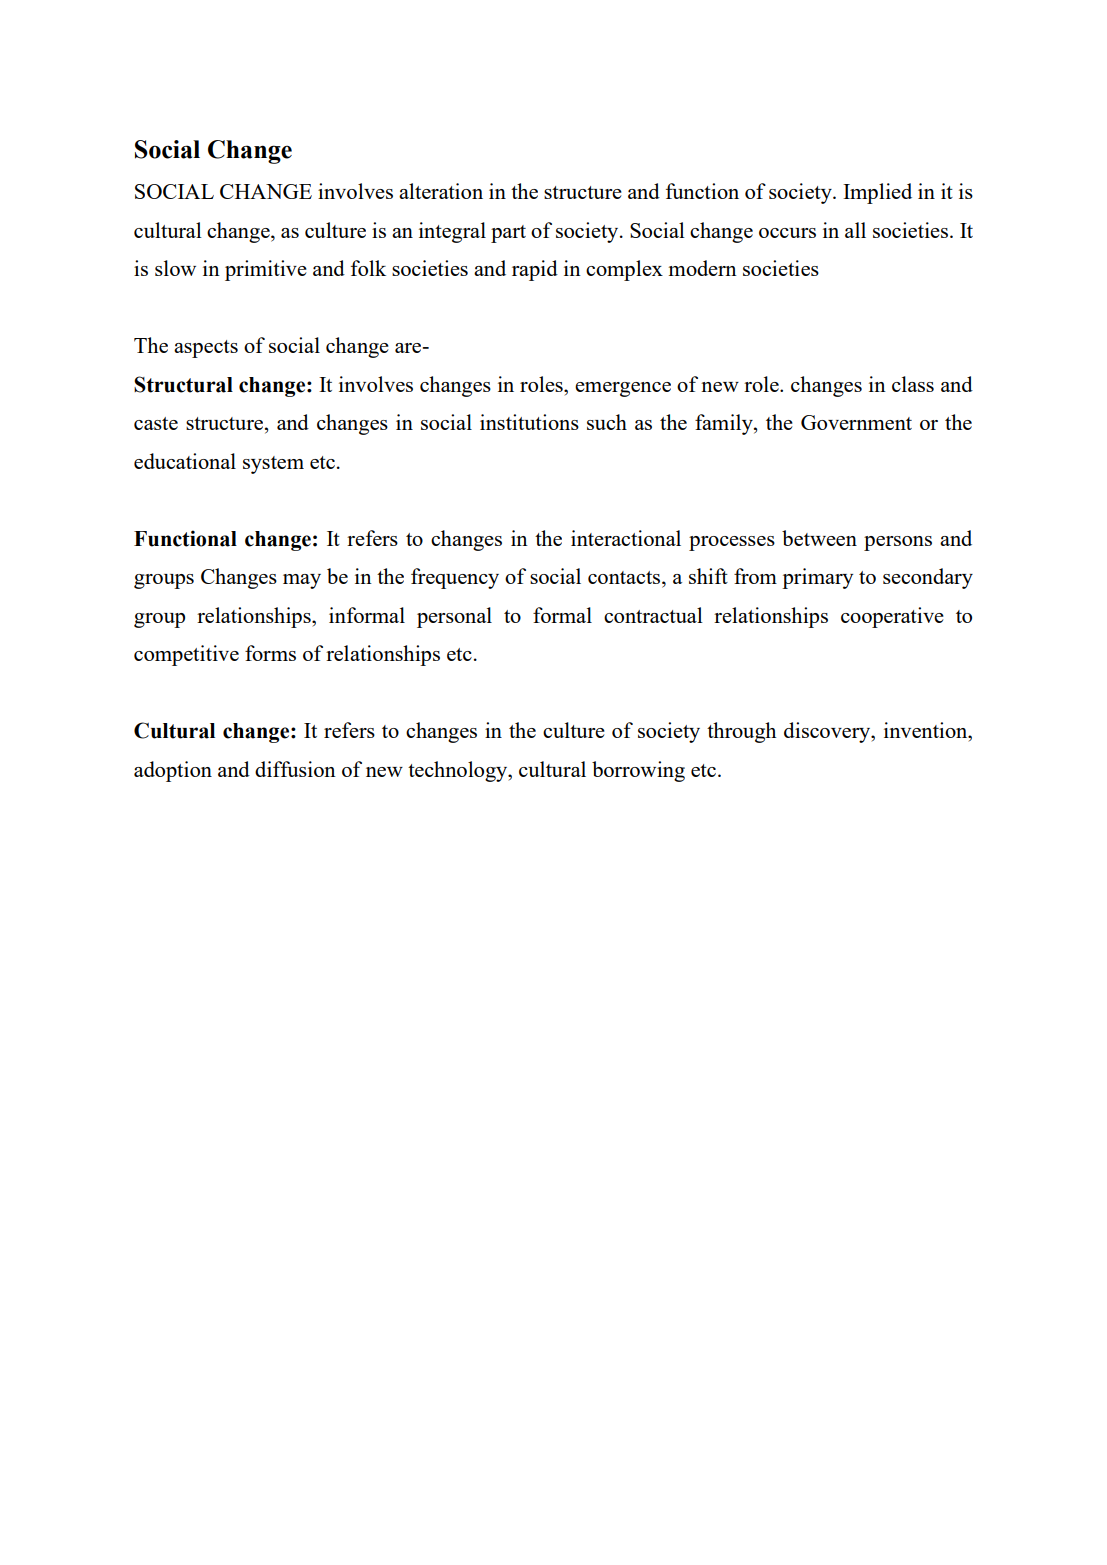 Image resolution: width=1107 pixels, height=1565 pixels. What do you see at coordinates (206, 349) in the image?
I see `aspects` at bounding box center [206, 349].
